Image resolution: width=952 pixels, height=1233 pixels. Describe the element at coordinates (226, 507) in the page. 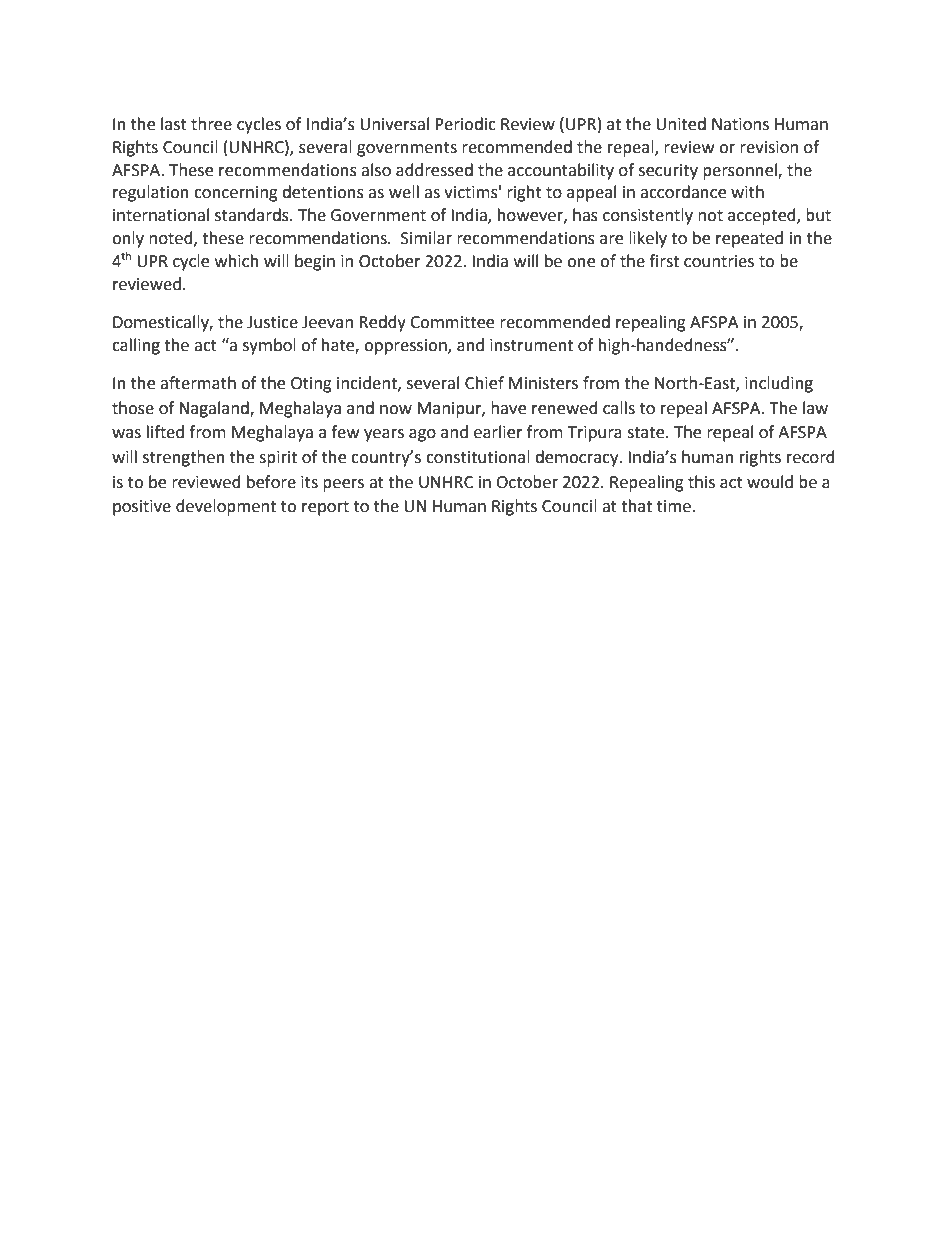

I see `development` at that location.
